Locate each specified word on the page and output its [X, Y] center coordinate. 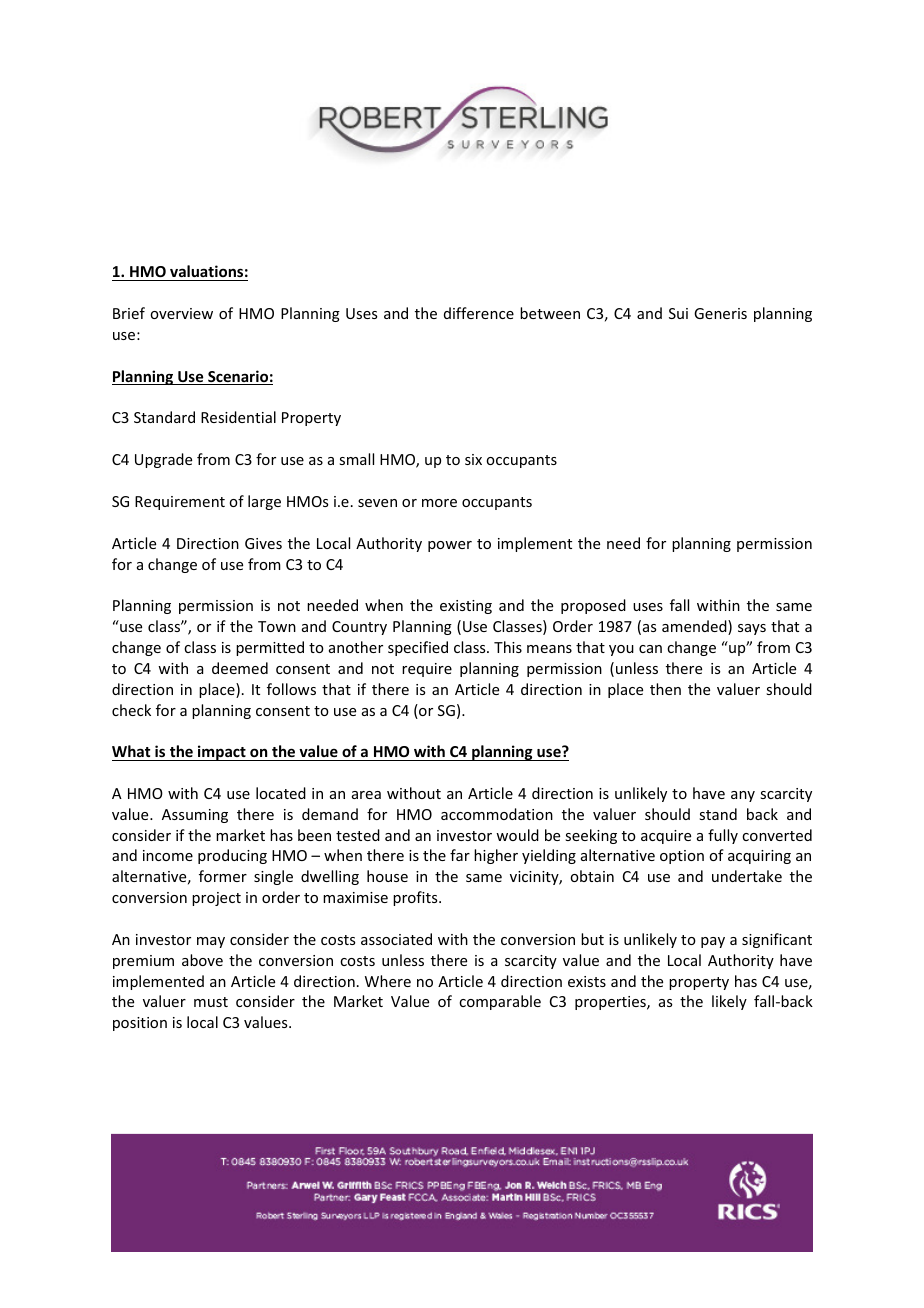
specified [418, 648]
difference [479, 313]
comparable [500, 1002]
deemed [240, 668]
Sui [678, 313]
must [211, 1002]
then [665, 689]
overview [181, 313]
